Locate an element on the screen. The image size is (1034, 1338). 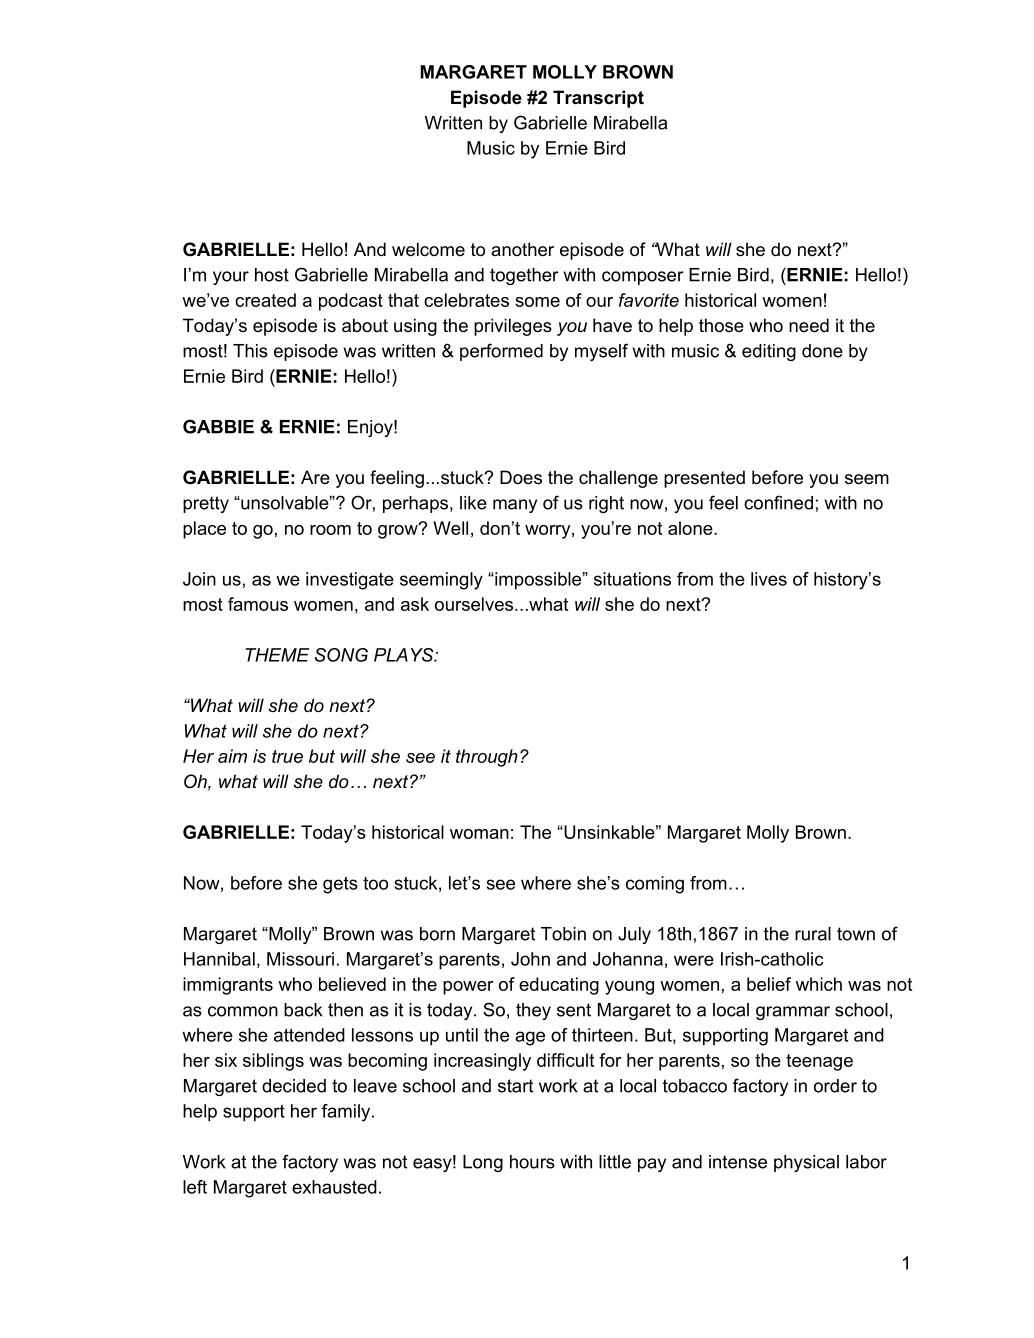
composer is located at coordinates (643, 278).
